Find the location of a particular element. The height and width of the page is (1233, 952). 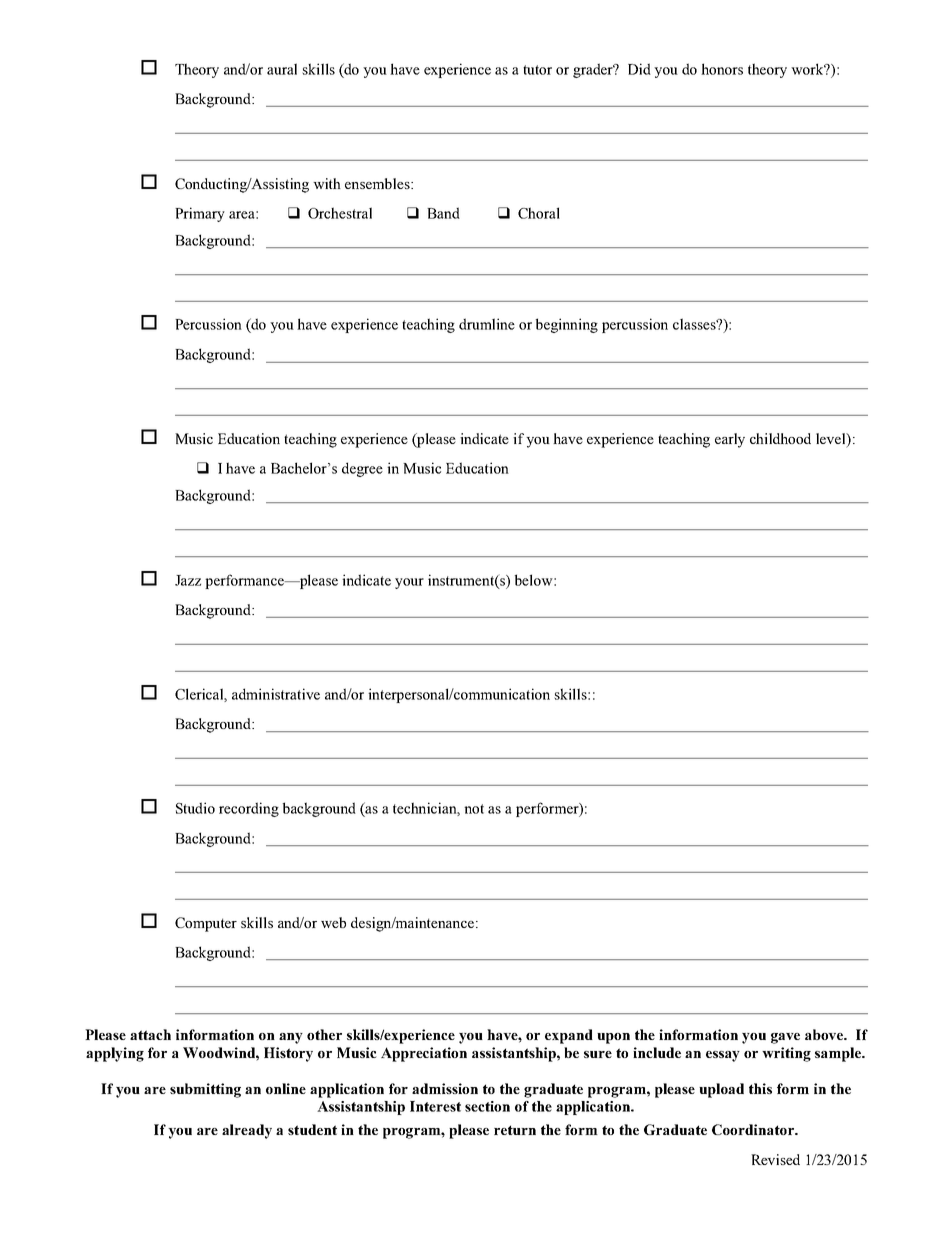

already is located at coordinates (247, 1131).
